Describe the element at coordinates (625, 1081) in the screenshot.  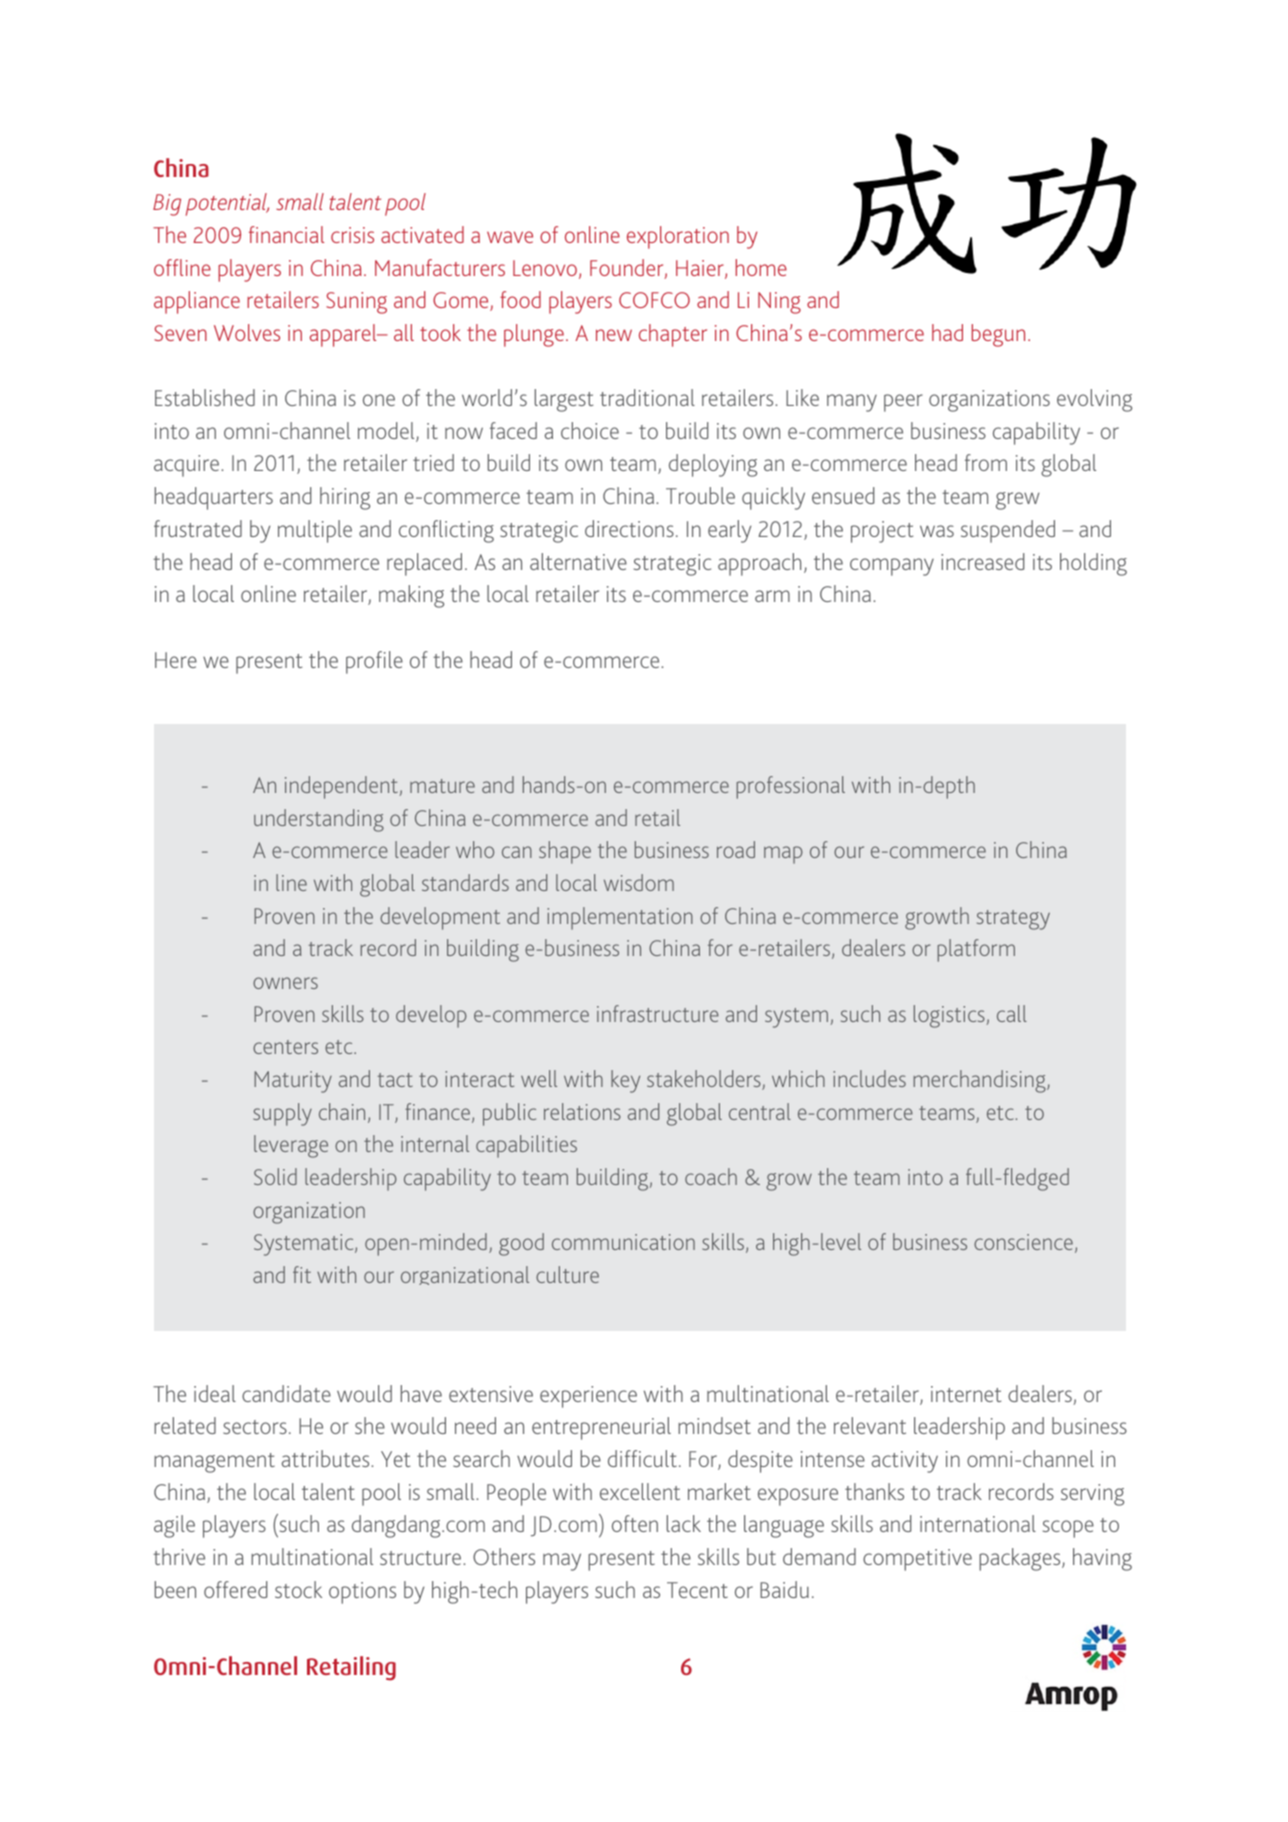
I see `key` at that location.
